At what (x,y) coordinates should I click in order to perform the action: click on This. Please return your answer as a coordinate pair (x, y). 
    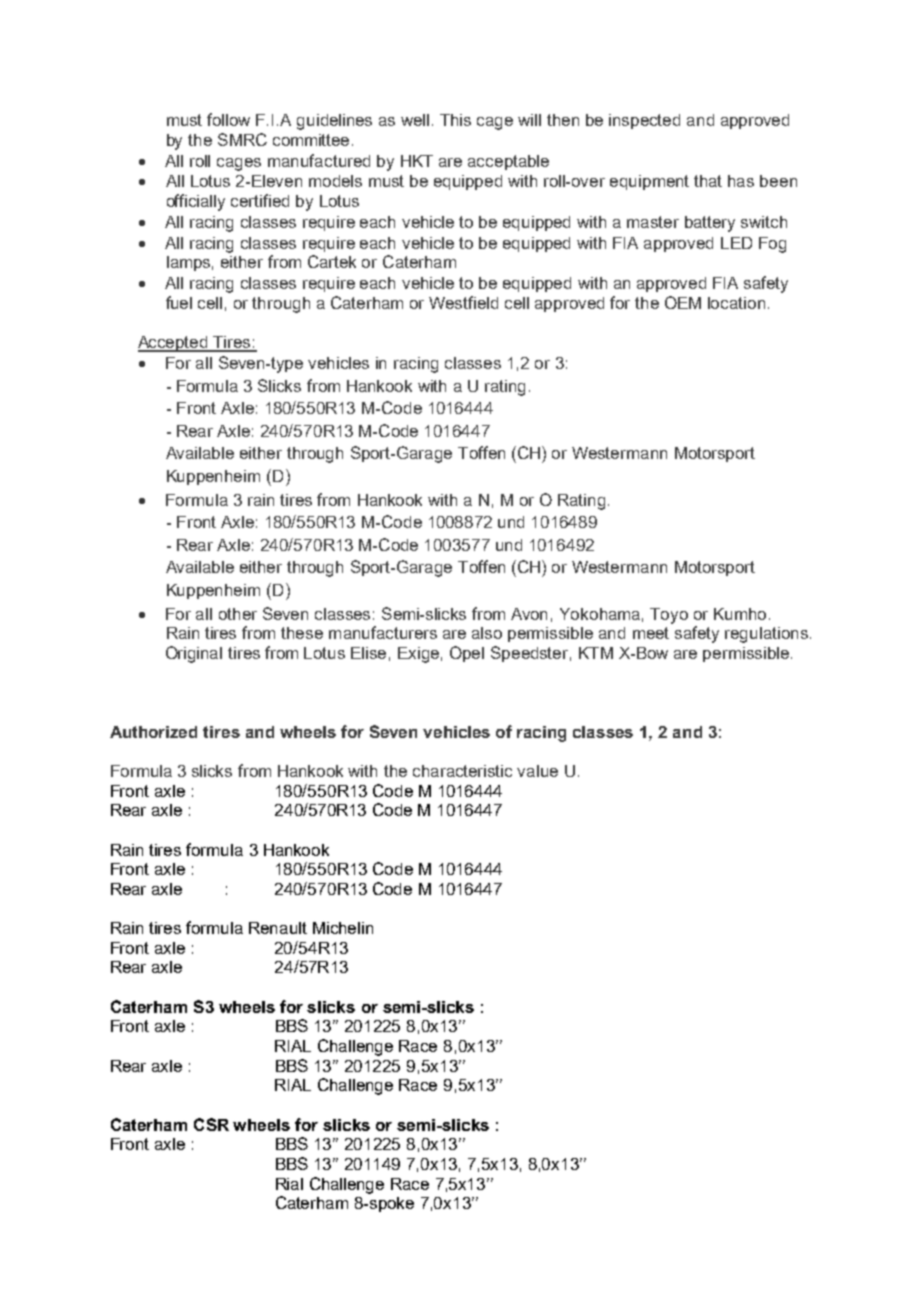
    Looking at the image, I should click on (455, 120).
